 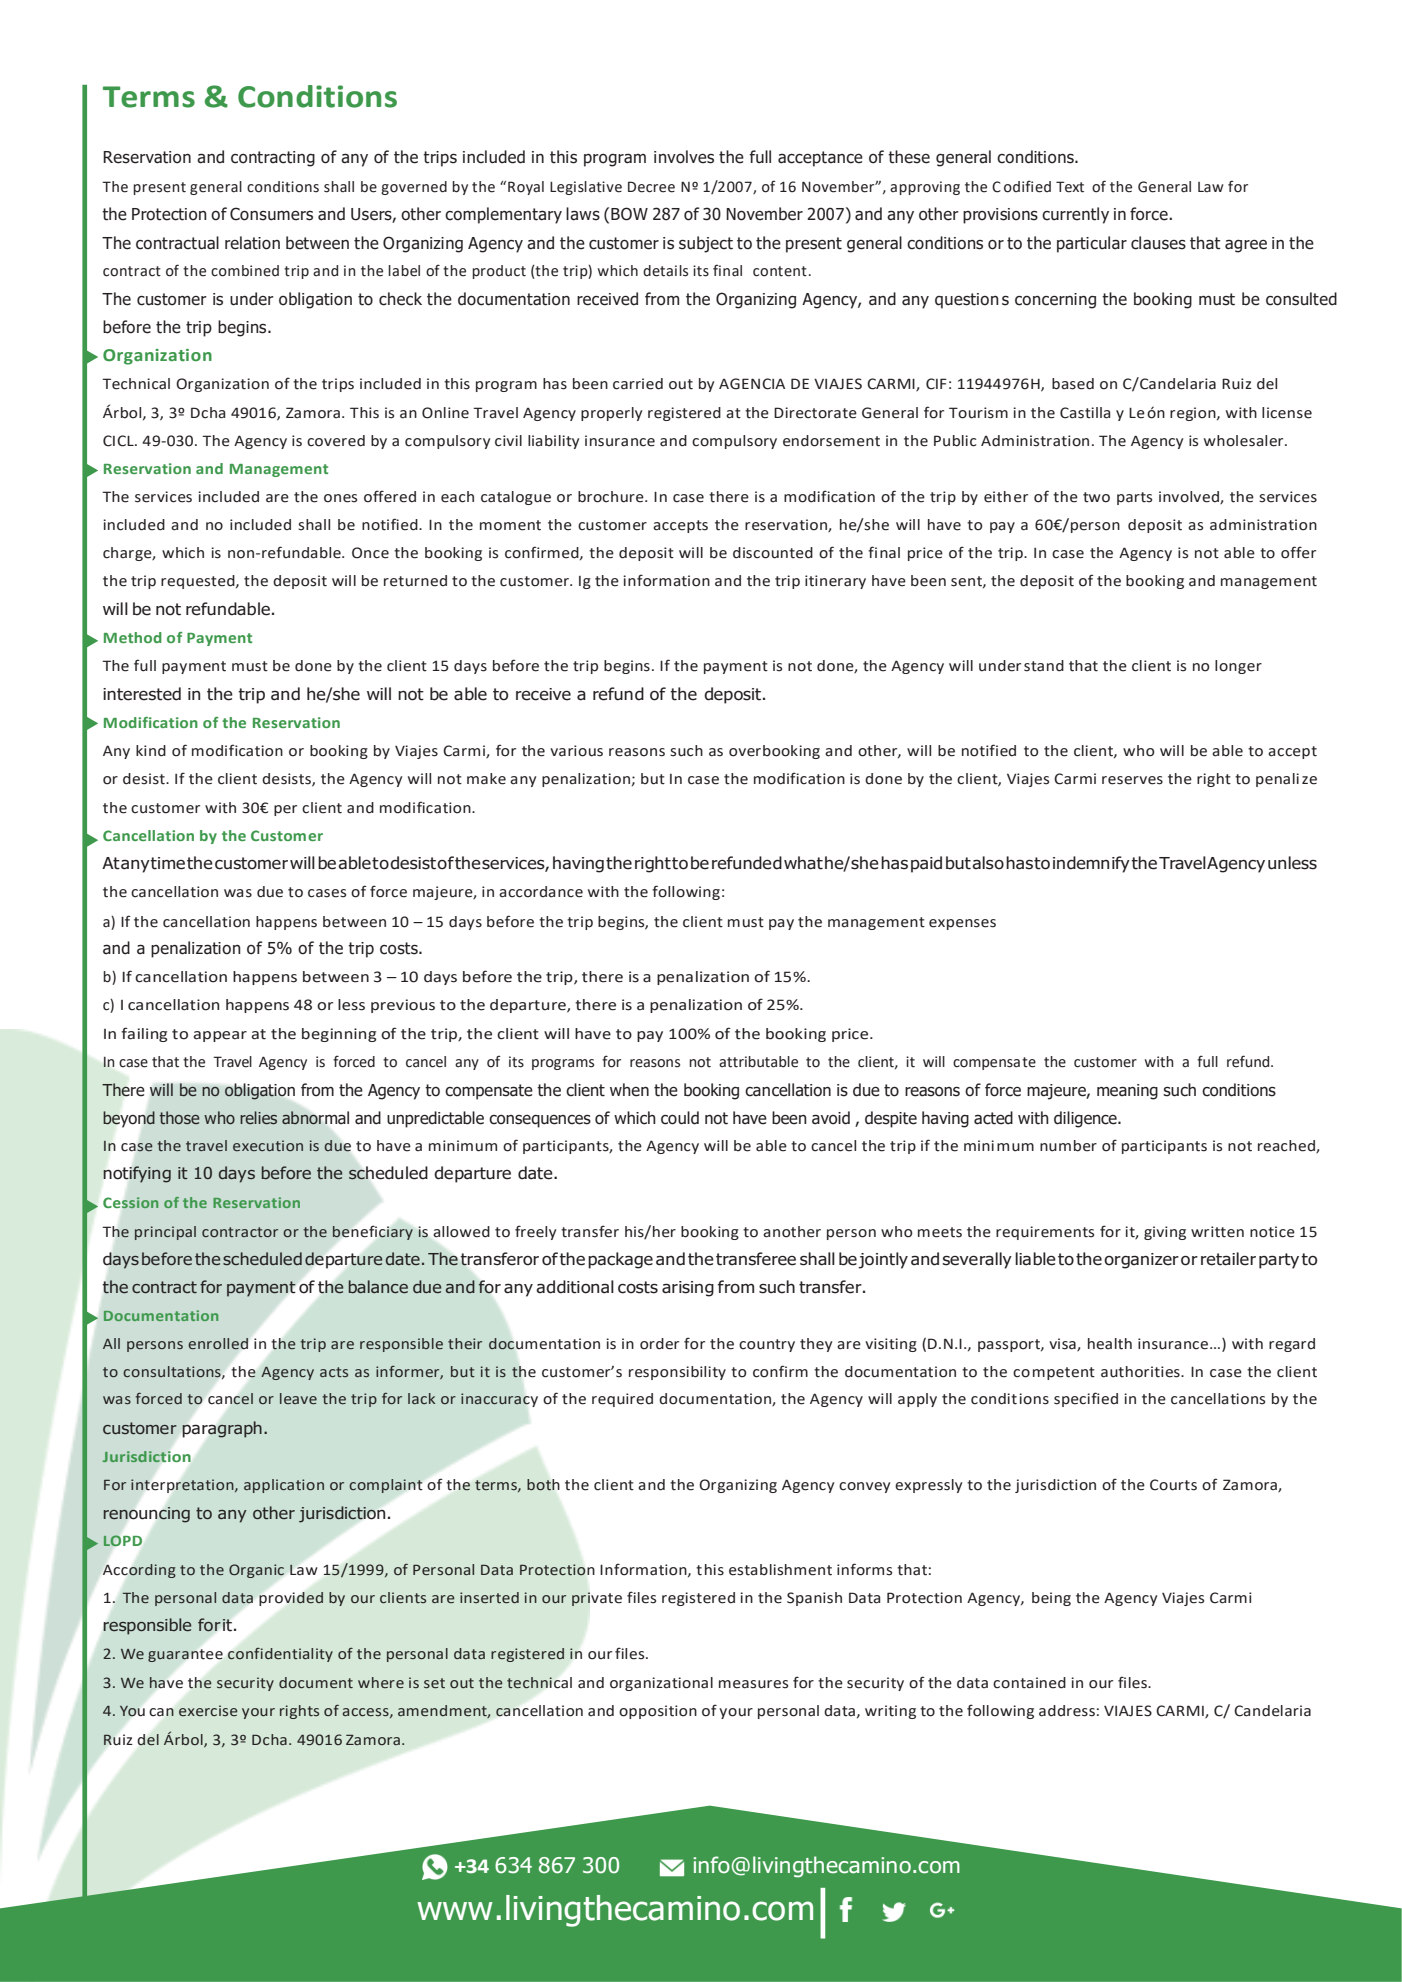 I want to click on execution, so click(x=268, y=1145).
